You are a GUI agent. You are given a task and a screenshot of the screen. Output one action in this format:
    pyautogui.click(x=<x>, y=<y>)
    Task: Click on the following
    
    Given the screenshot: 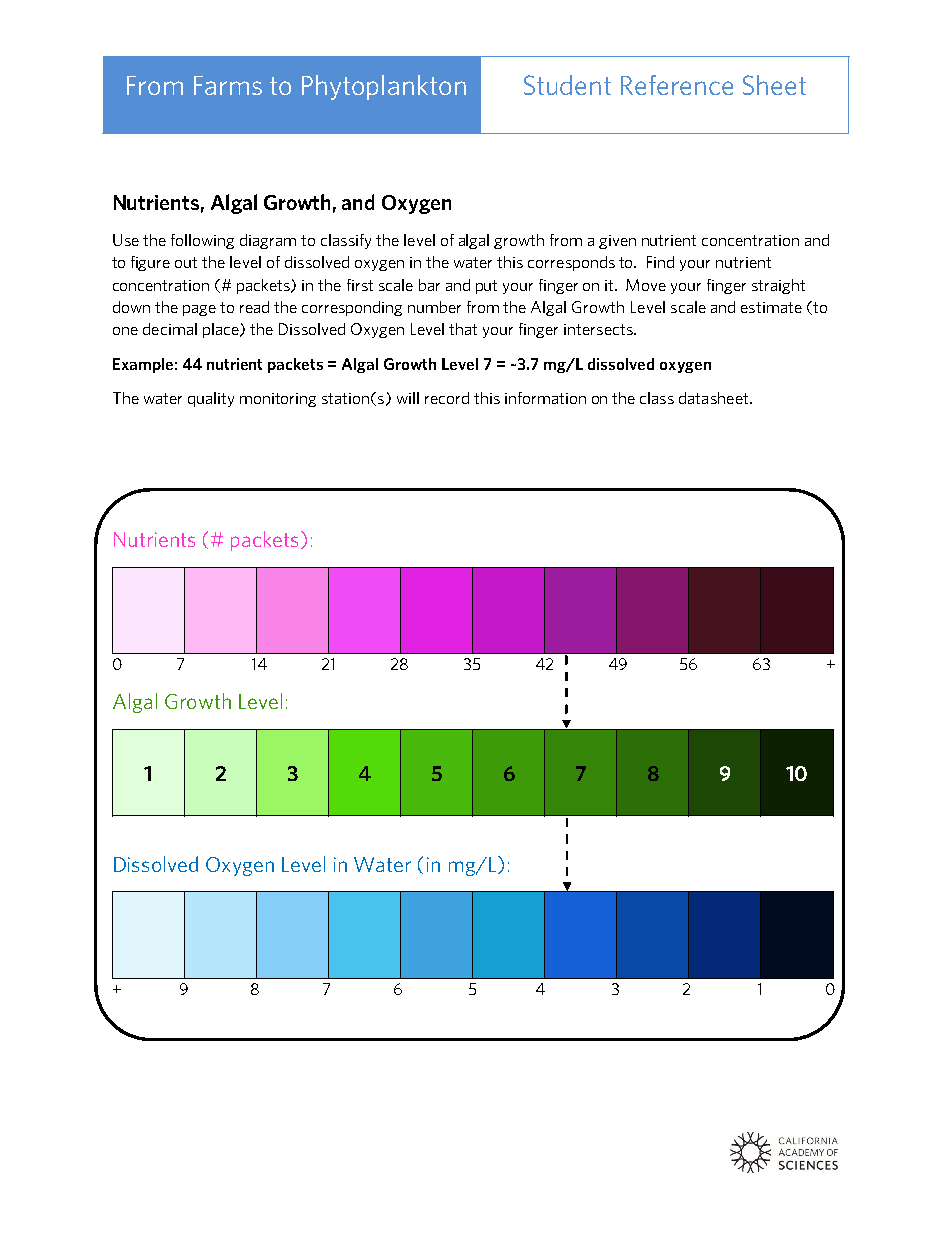 What is the action you would take?
    pyautogui.click(x=202, y=241)
